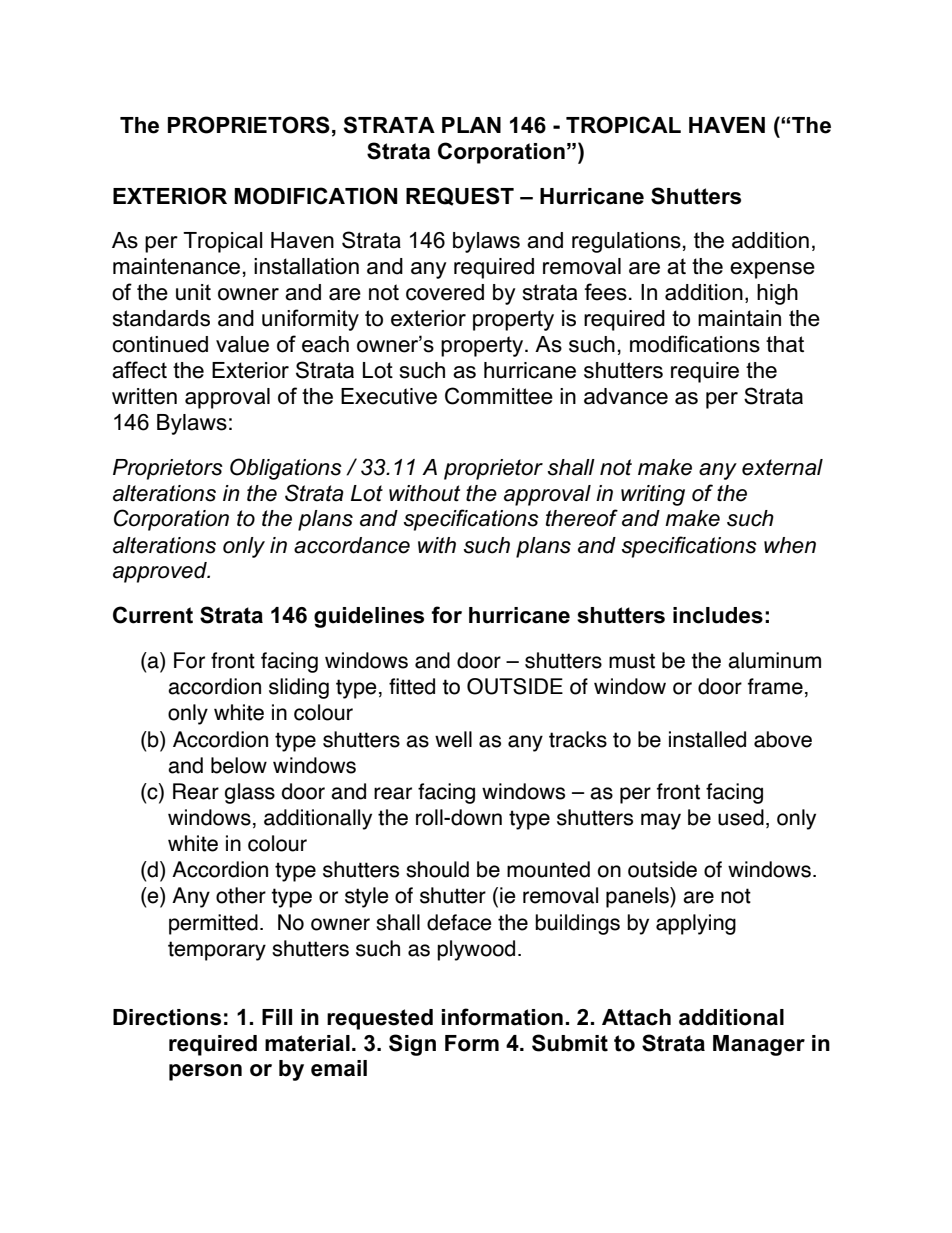 The width and height of the screenshot is (952, 1233). What do you see at coordinates (241, 895) in the screenshot?
I see `other` at bounding box center [241, 895].
